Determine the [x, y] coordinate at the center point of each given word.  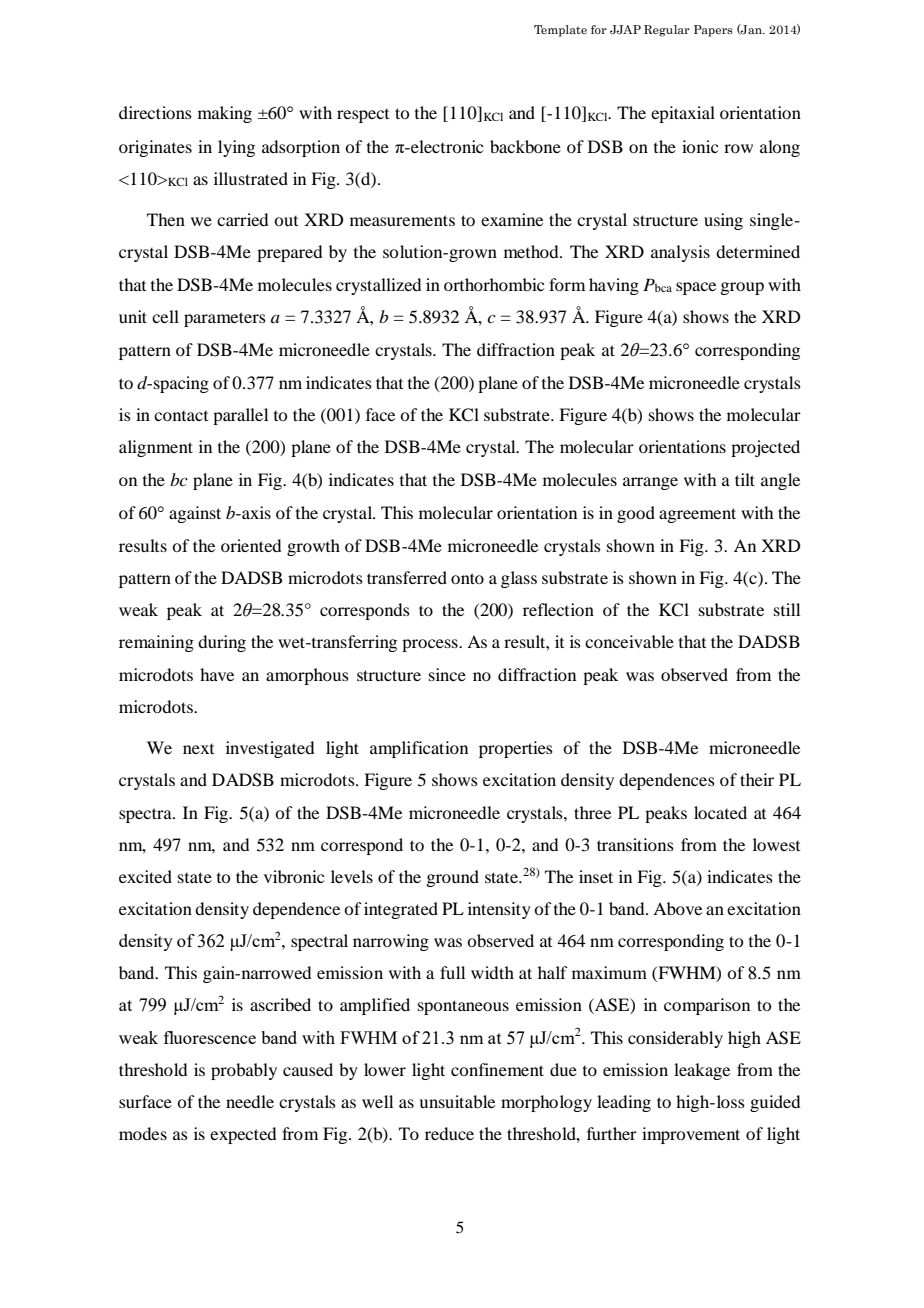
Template [560, 31]
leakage [702, 1071]
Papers [713, 31]
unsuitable [457, 1101]
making [225, 114]
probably [244, 1071]
